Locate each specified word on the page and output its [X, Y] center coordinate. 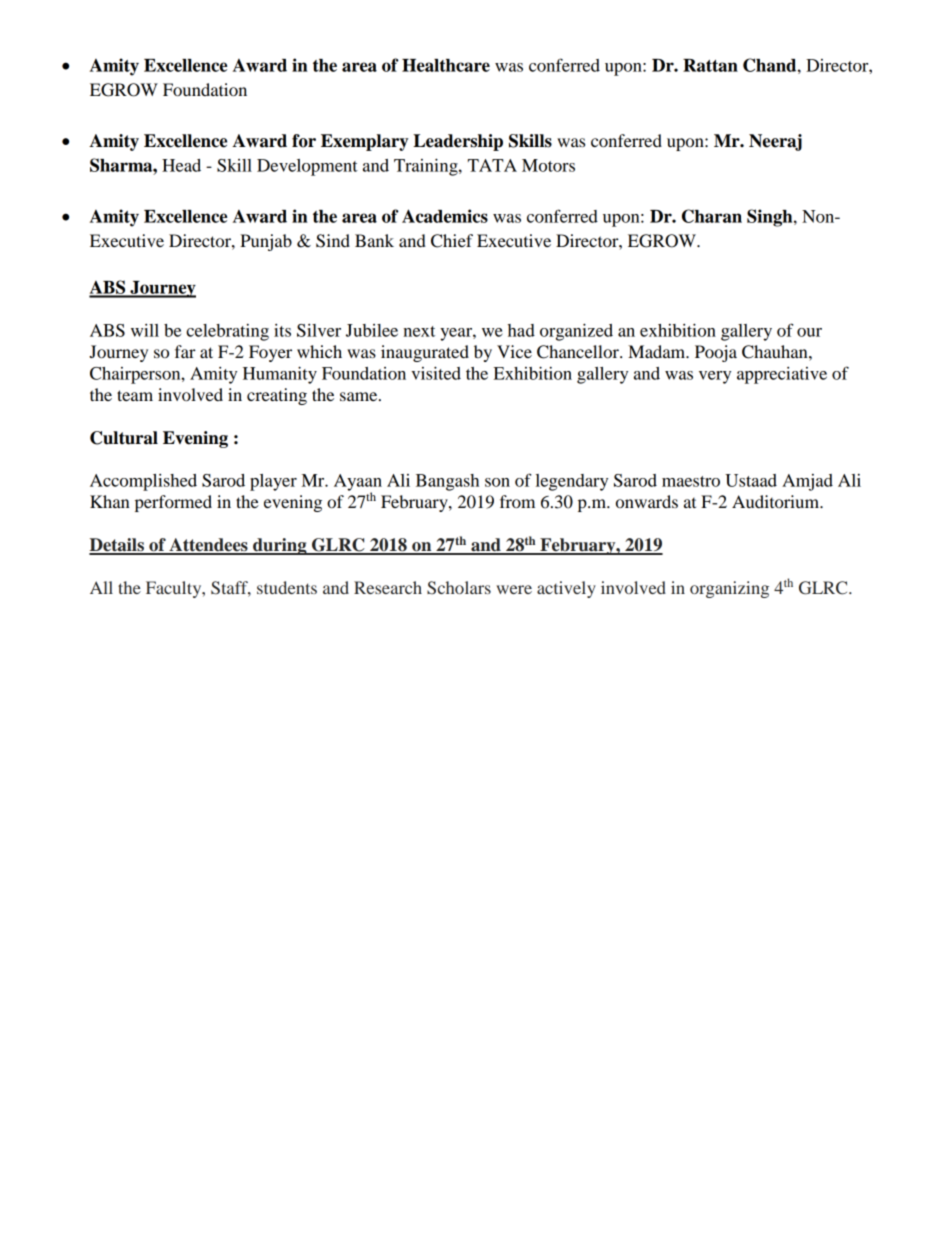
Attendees [208, 546]
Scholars [459, 588]
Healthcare [446, 65]
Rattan [710, 65]
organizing [729, 589]
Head [181, 165]
